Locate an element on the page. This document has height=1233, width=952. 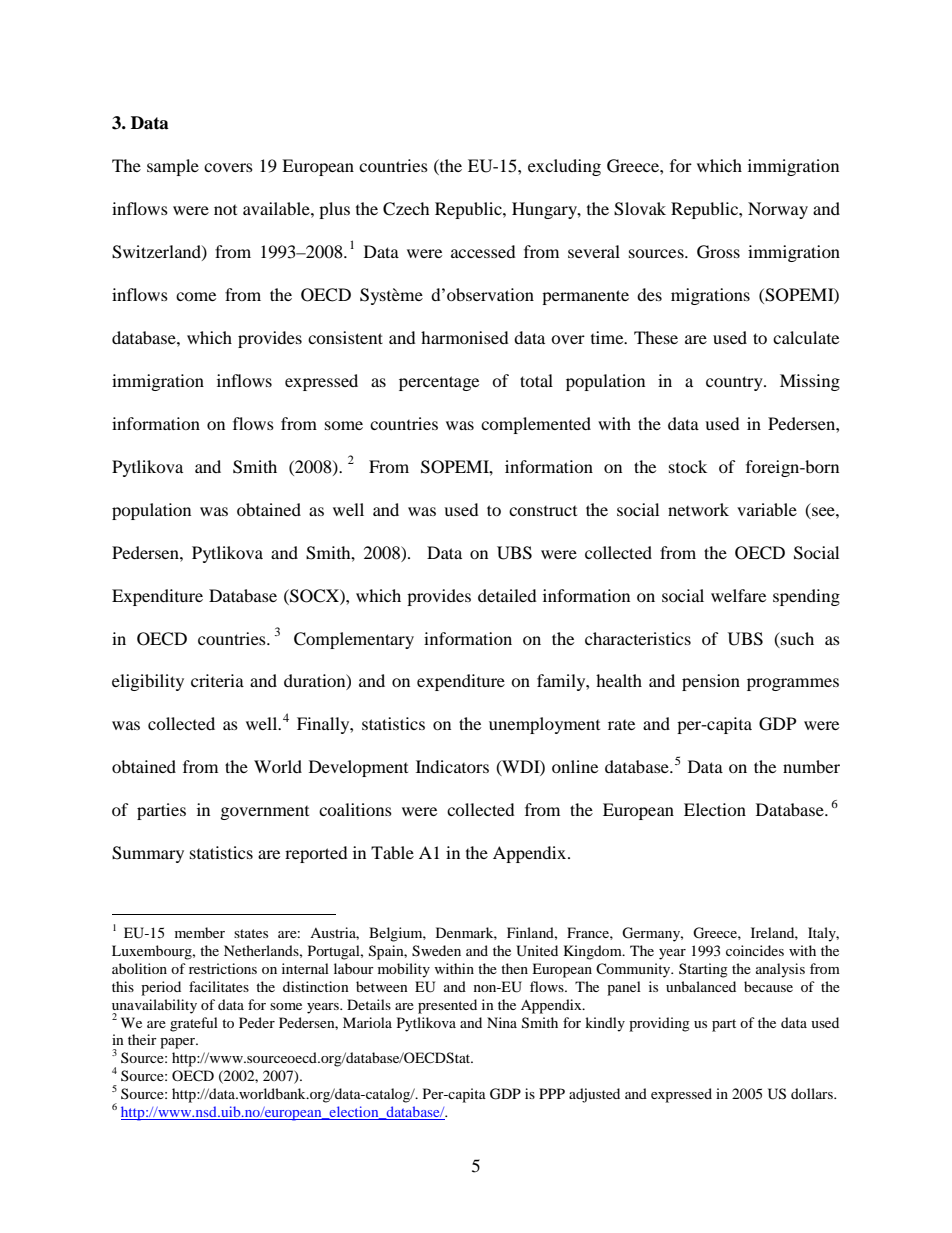
Czech is located at coordinates (406, 209).
